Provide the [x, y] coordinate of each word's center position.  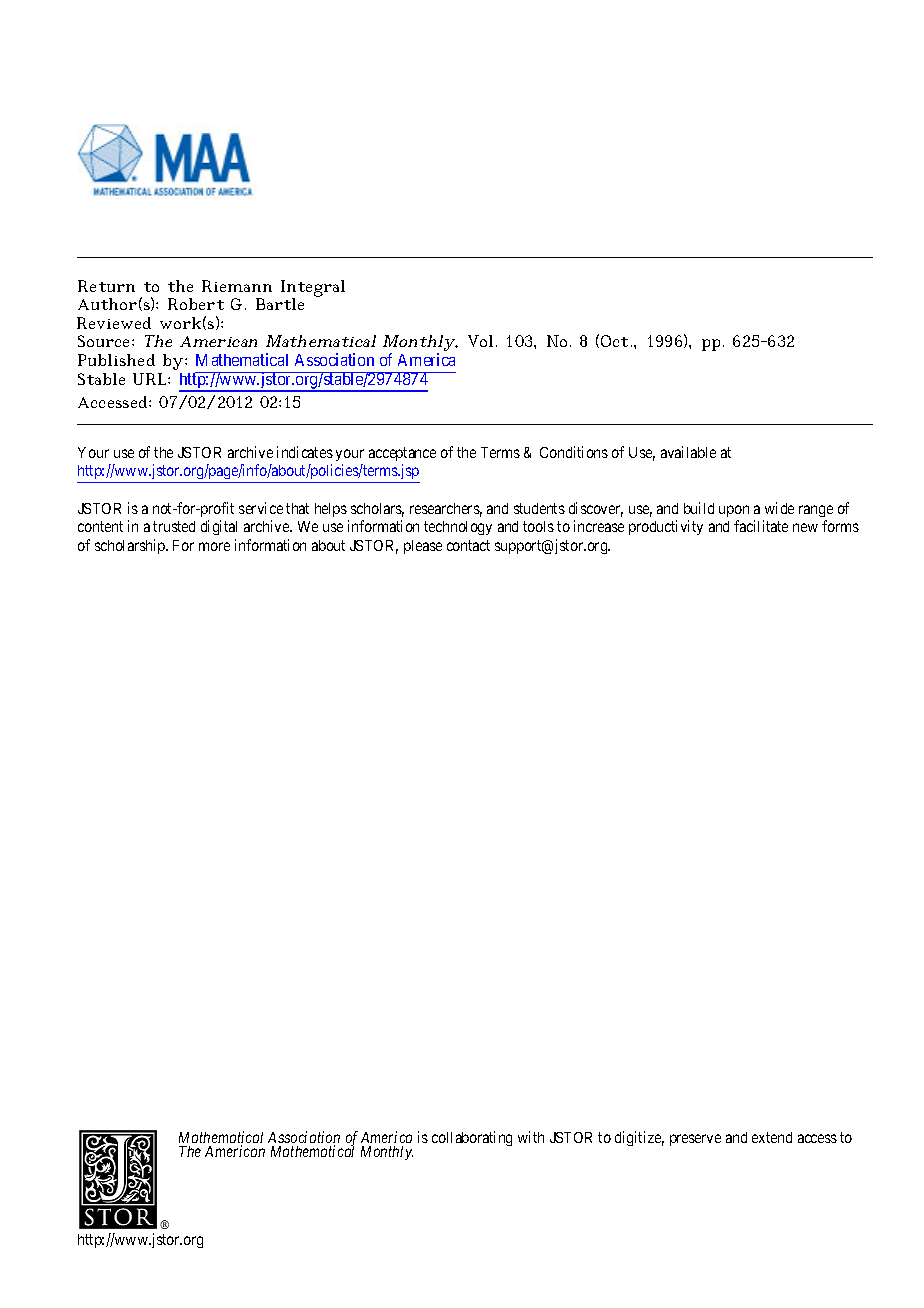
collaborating [472, 1138]
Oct [614, 341]
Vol [480, 341]
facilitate [761, 526]
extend [772, 1137]
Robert [196, 304]
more [214, 546]
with [531, 1137]
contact [468, 545]
